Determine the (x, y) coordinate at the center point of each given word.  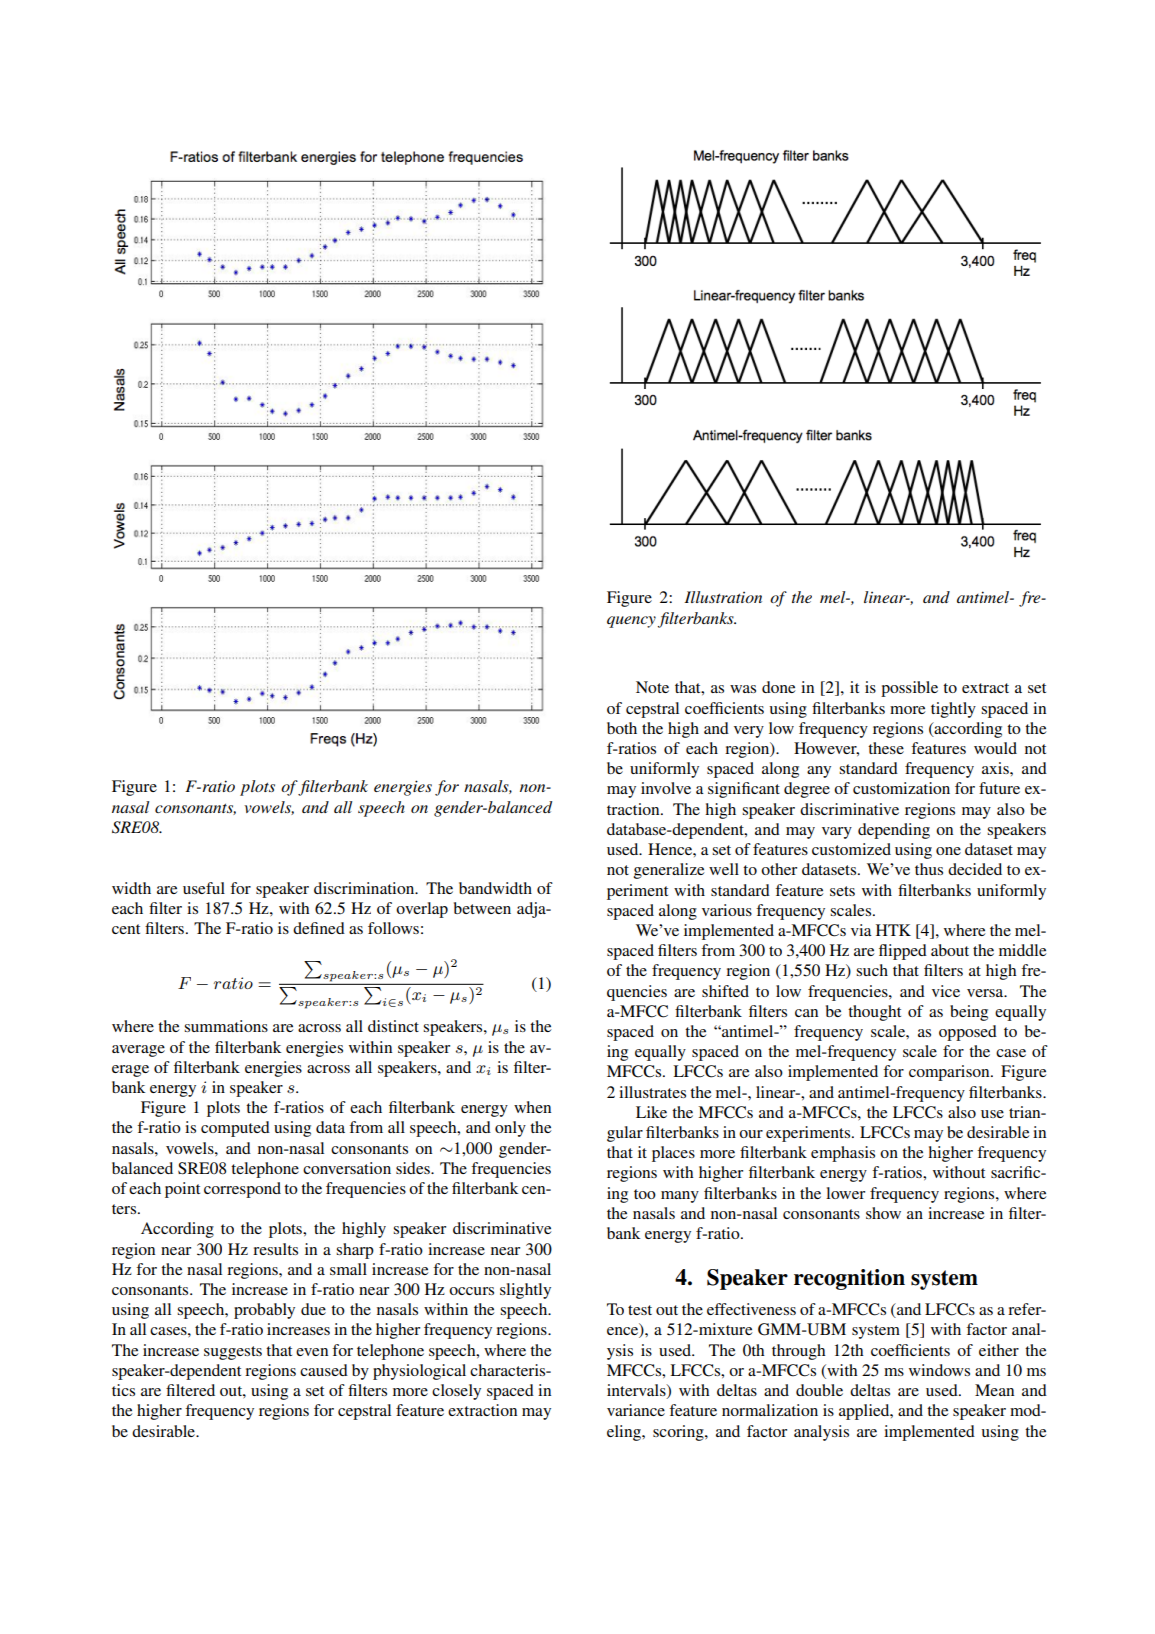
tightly (953, 710)
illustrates (652, 1092)
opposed (968, 1033)
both (622, 728)
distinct (393, 1026)
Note (652, 687)
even (312, 1352)
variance (636, 1410)
